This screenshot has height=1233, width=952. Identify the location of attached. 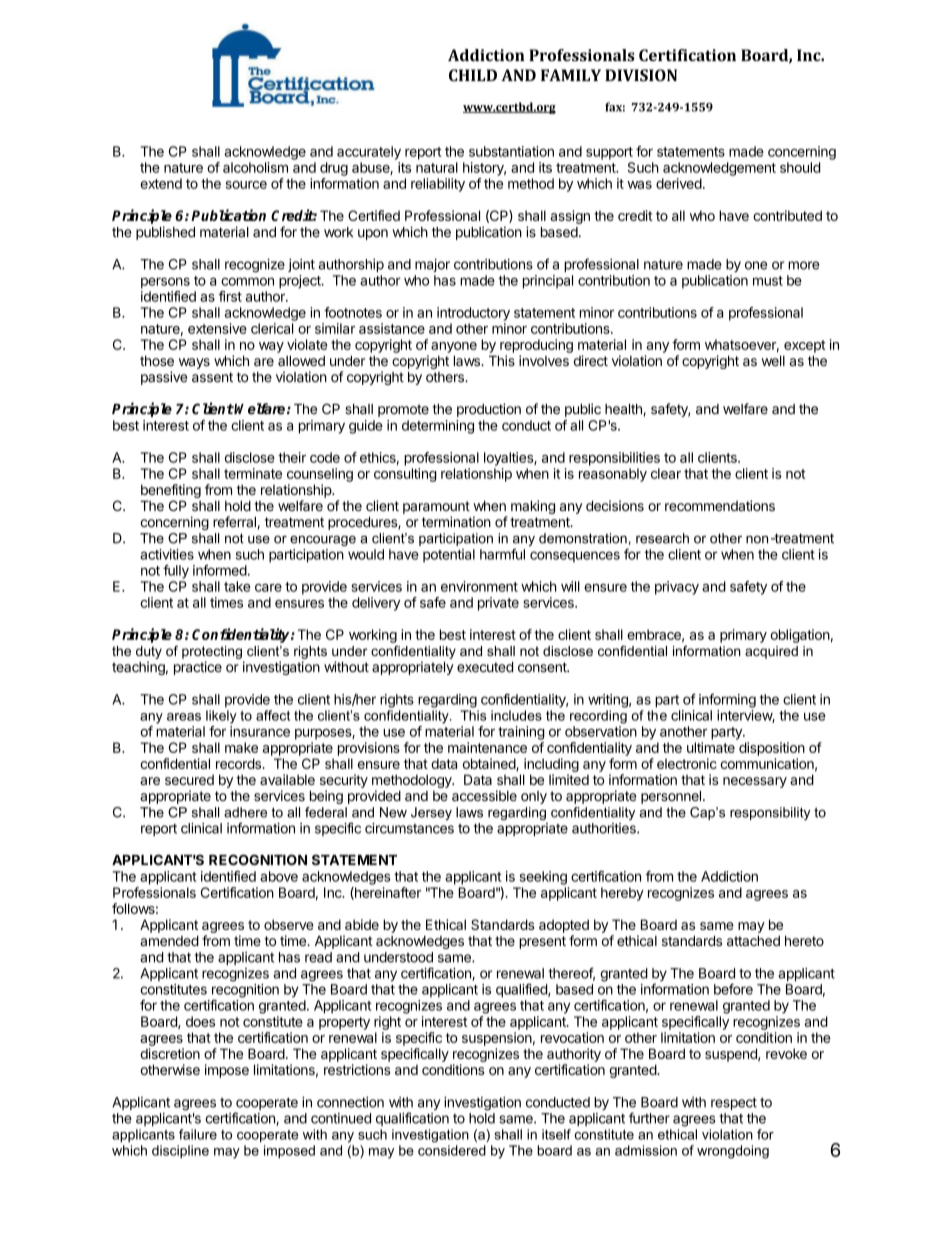
(753, 940).
